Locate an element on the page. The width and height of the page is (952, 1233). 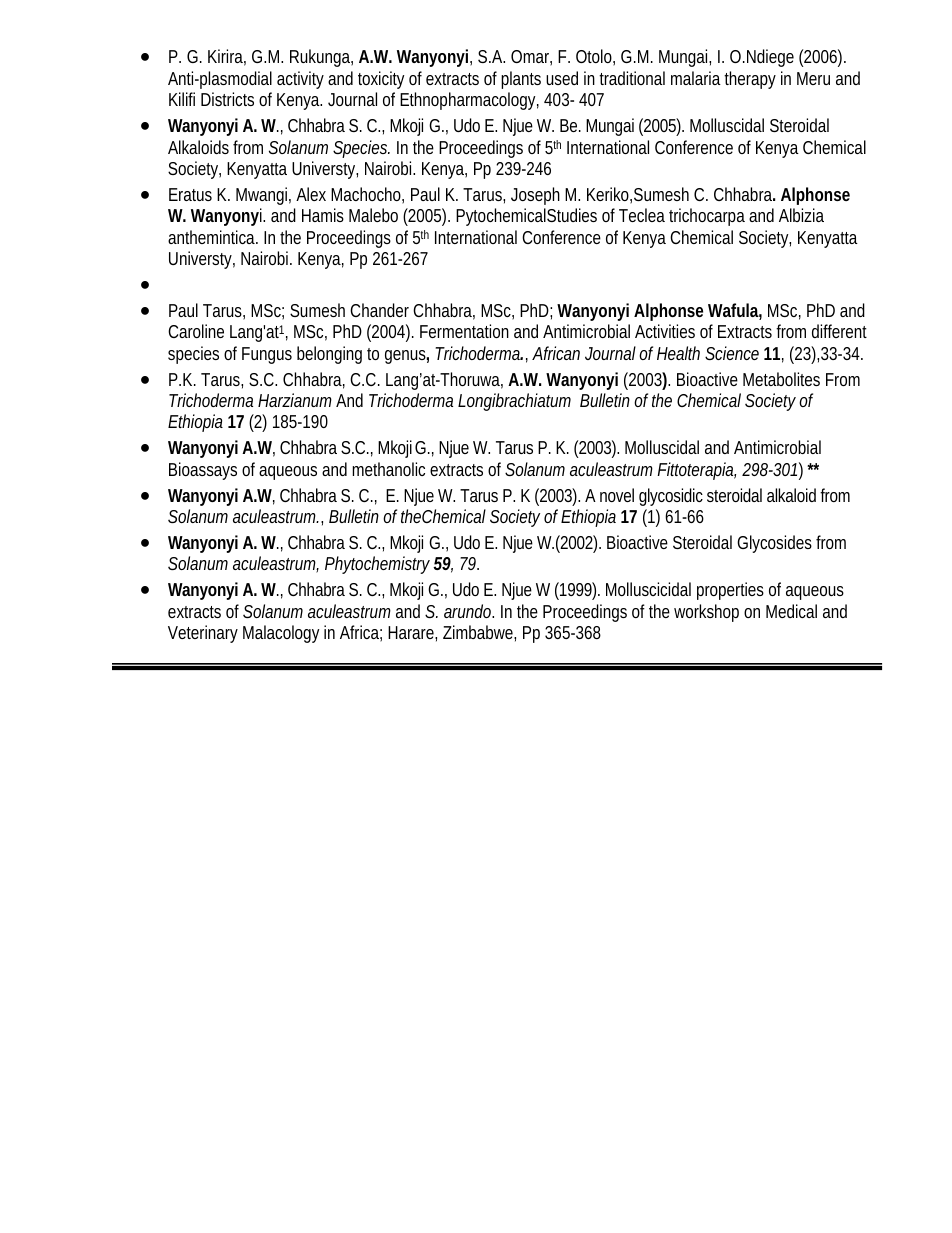
Health is located at coordinates (678, 353).
